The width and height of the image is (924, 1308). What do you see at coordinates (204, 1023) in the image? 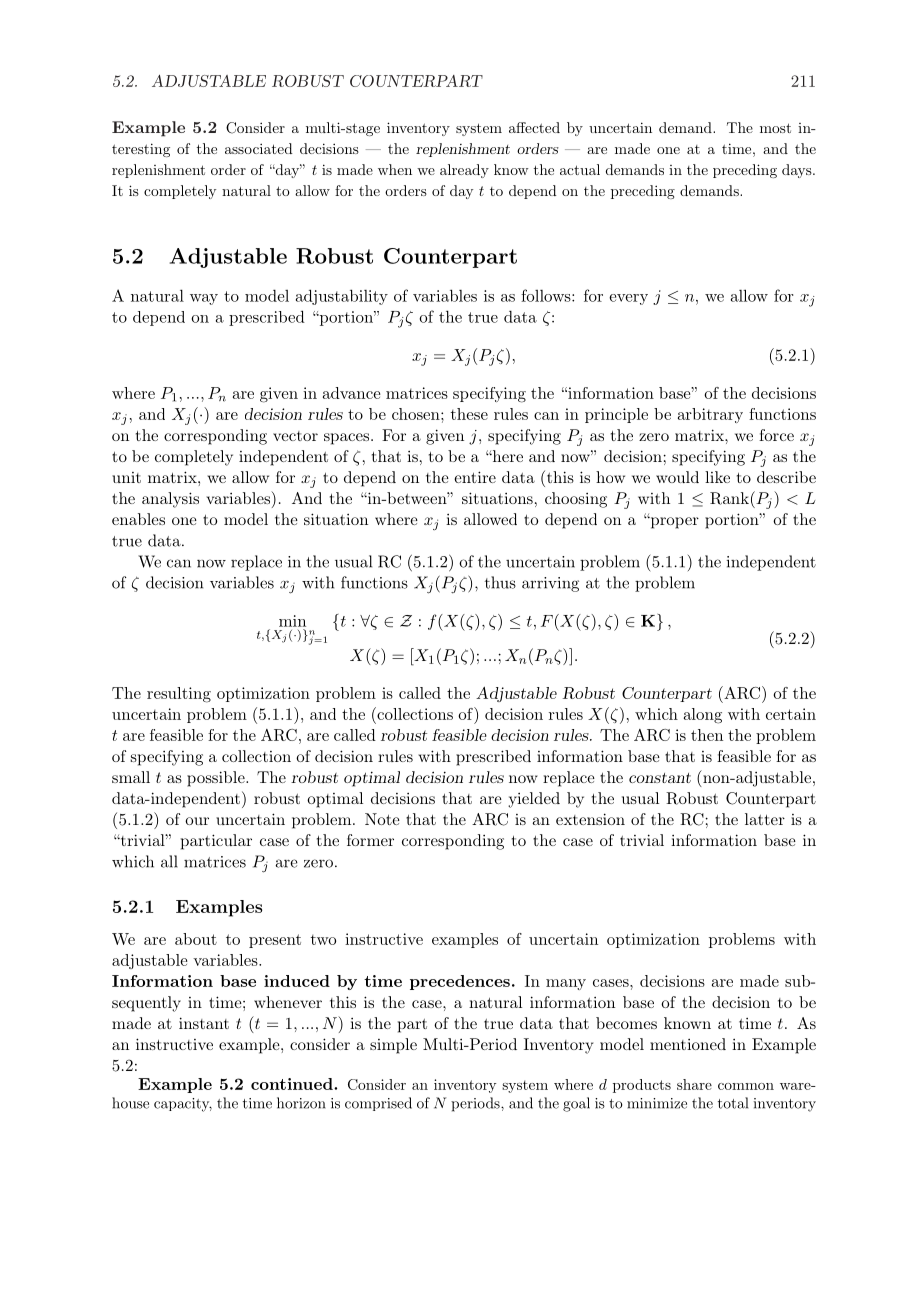
I see `instant` at bounding box center [204, 1023].
